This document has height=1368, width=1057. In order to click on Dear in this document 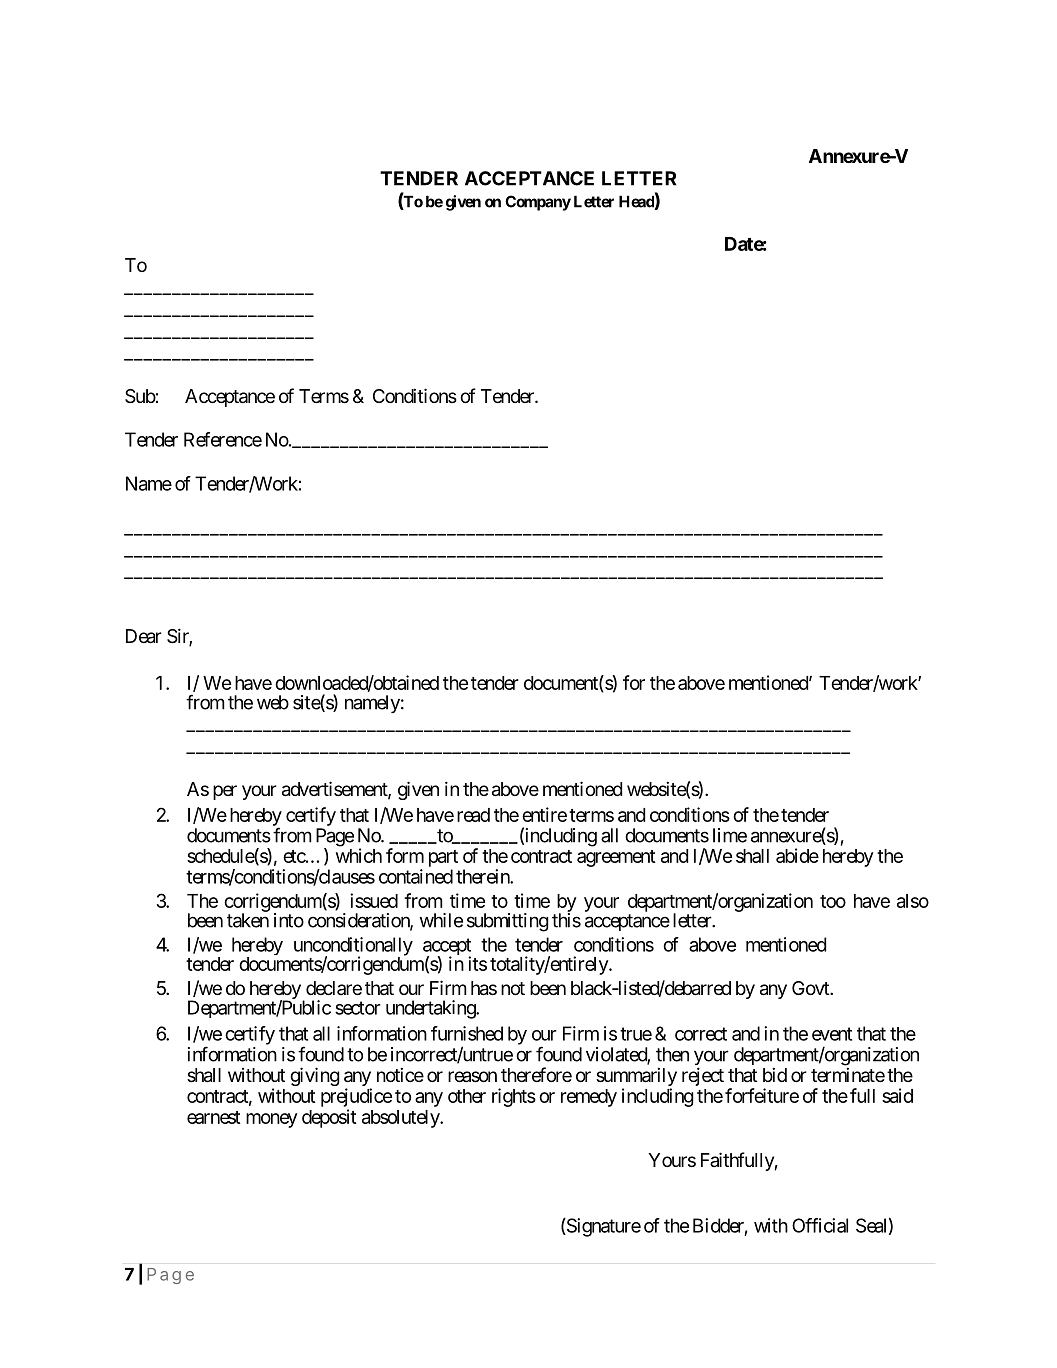, I will do `click(144, 636)`.
